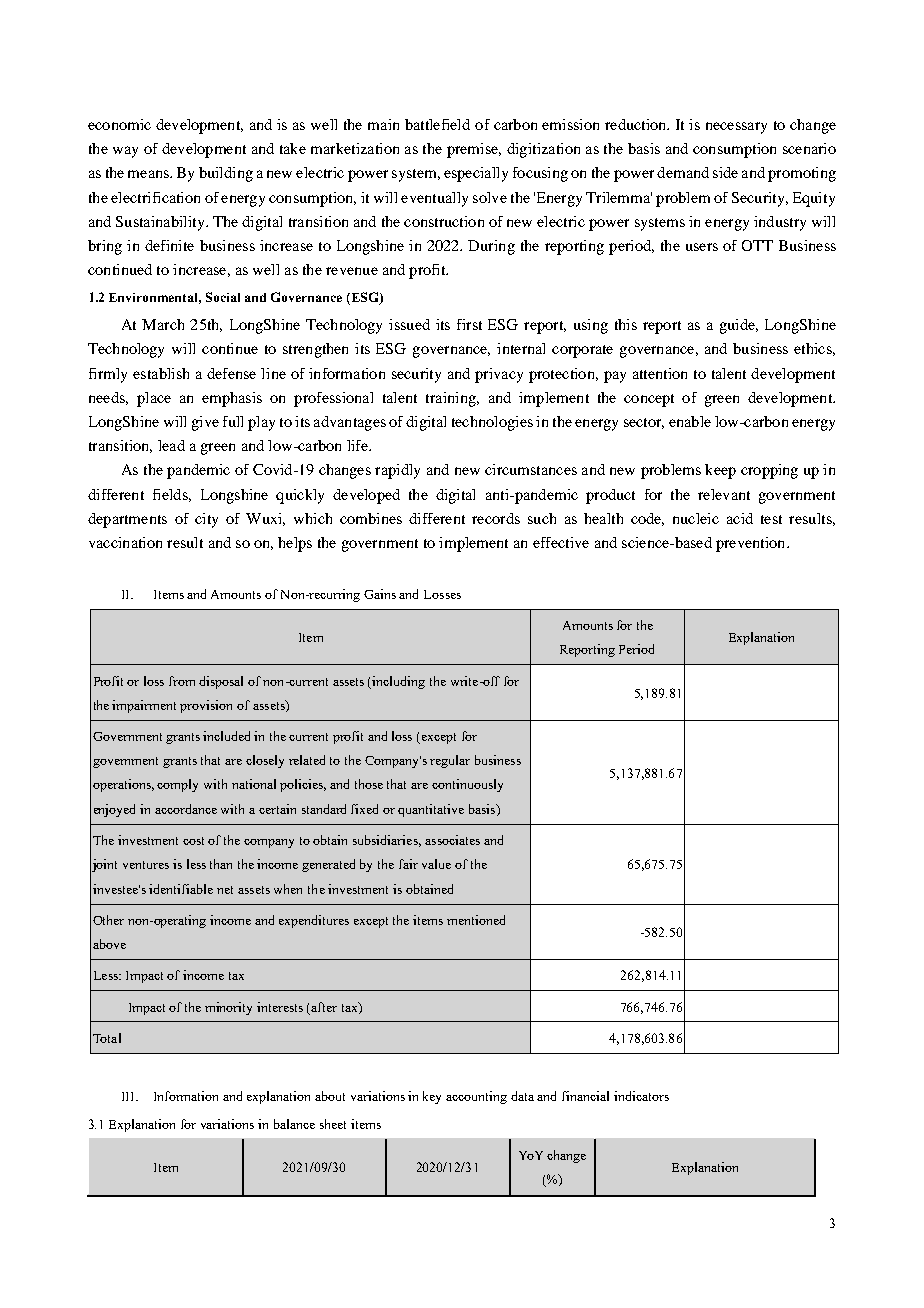 This page has width=924, height=1308. I want to click on enable, so click(690, 421).
